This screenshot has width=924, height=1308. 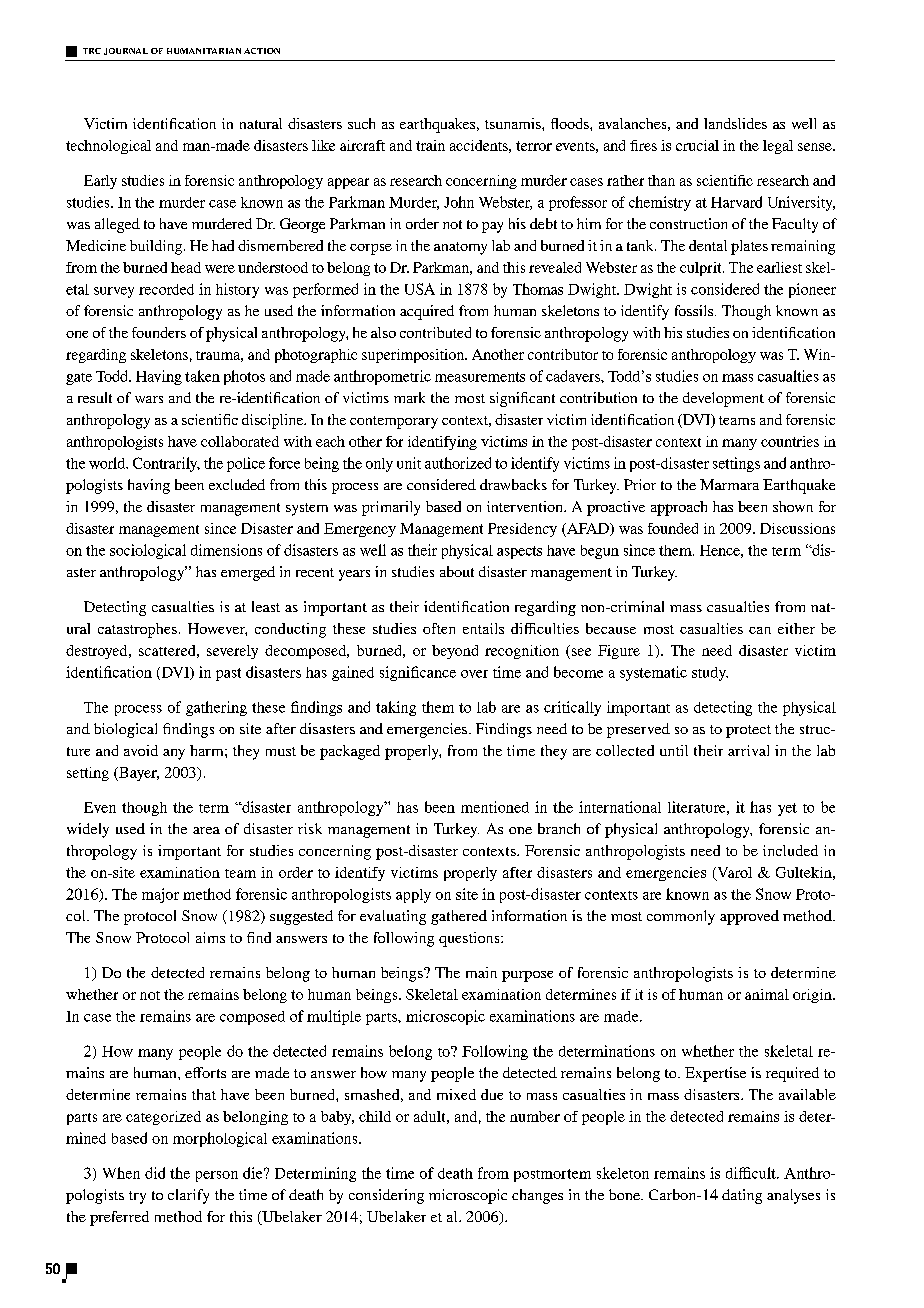 What do you see at coordinates (735, 123) in the screenshot?
I see `landslides` at bounding box center [735, 123].
